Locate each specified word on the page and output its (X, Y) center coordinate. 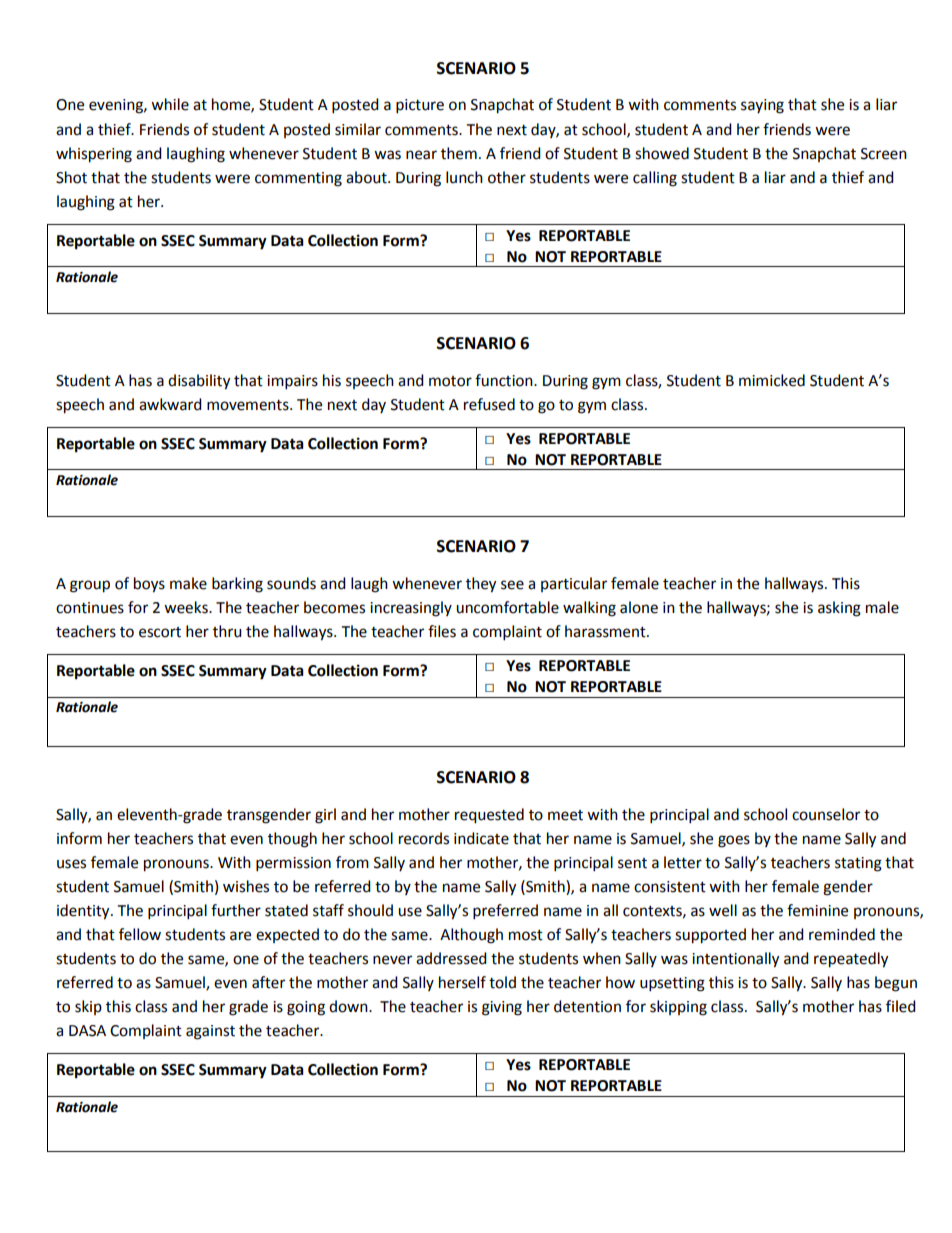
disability (199, 382)
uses (71, 864)
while (170, 104)
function (505, 380)
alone (639, 607)
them (459, 153)
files (442, 631)
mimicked (772, 380)
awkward (170, 404)
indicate (481, 838)
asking (839, 609)
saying (762, 106)
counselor (826, 814)
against (210, 1032)
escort (160, 632)
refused (489, 404)
